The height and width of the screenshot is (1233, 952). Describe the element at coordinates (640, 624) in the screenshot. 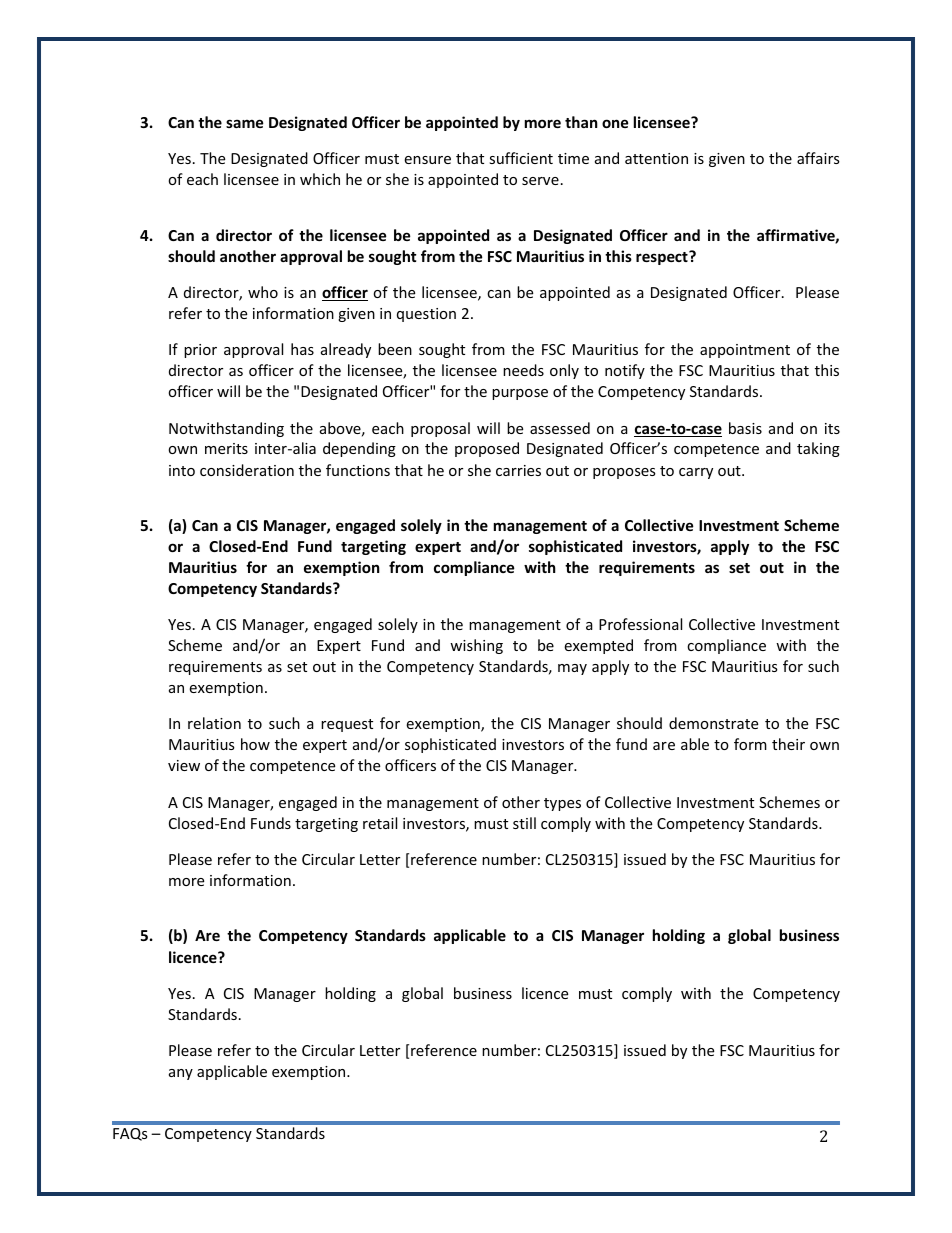

I see `Professional` at that location.
